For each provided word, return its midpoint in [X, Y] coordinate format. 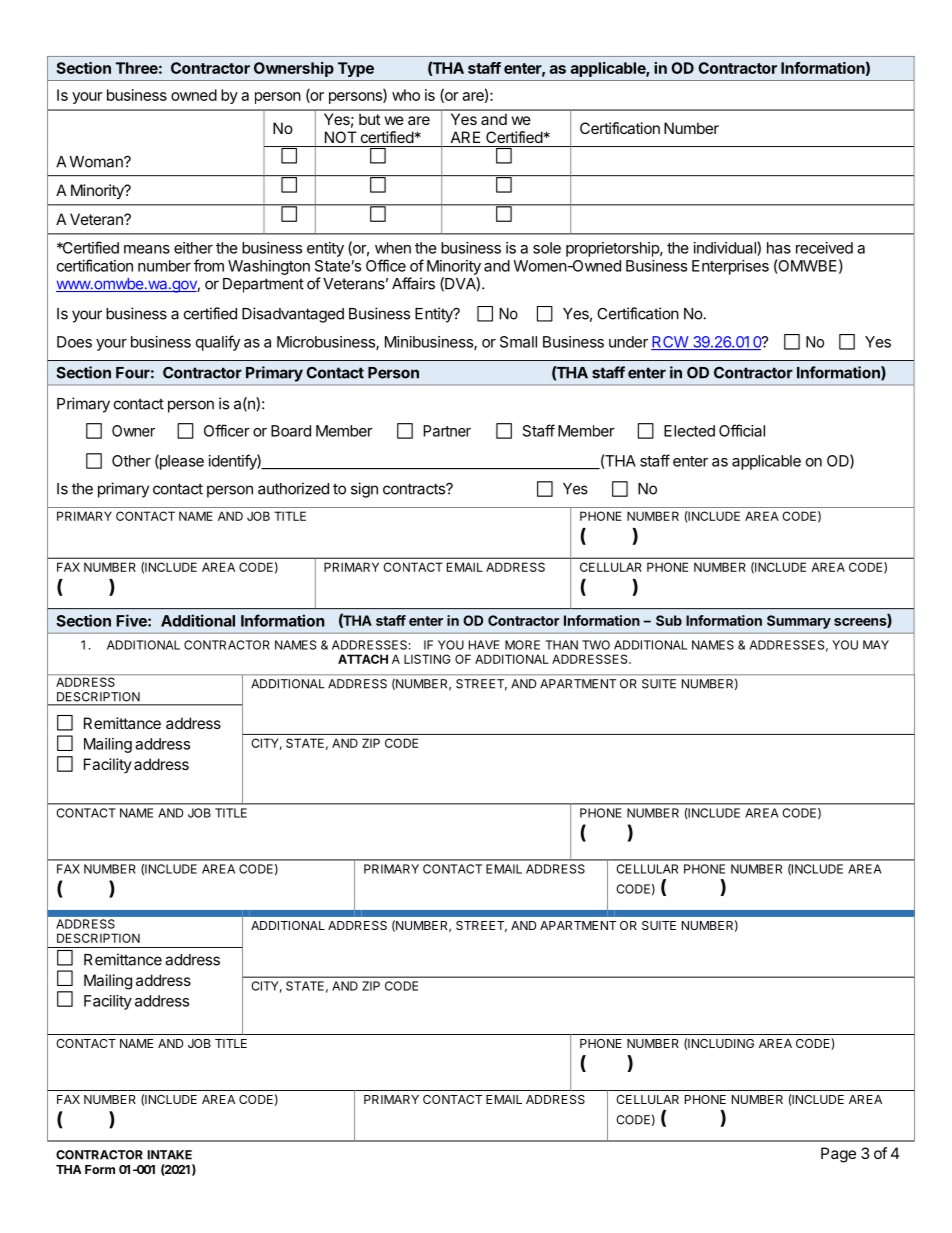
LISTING [427, 659]
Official [742, 430]
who [406, 95]
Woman [97, 162]
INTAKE [170, 1155]
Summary [799, 622]
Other [131, 461]
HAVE [484, 645]
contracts [415, 489]
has [779, 248]
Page [838, 1155]
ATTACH [363, 659]
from [209, 265]
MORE [522, 645]
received [824, 248]
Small [518, 342]
